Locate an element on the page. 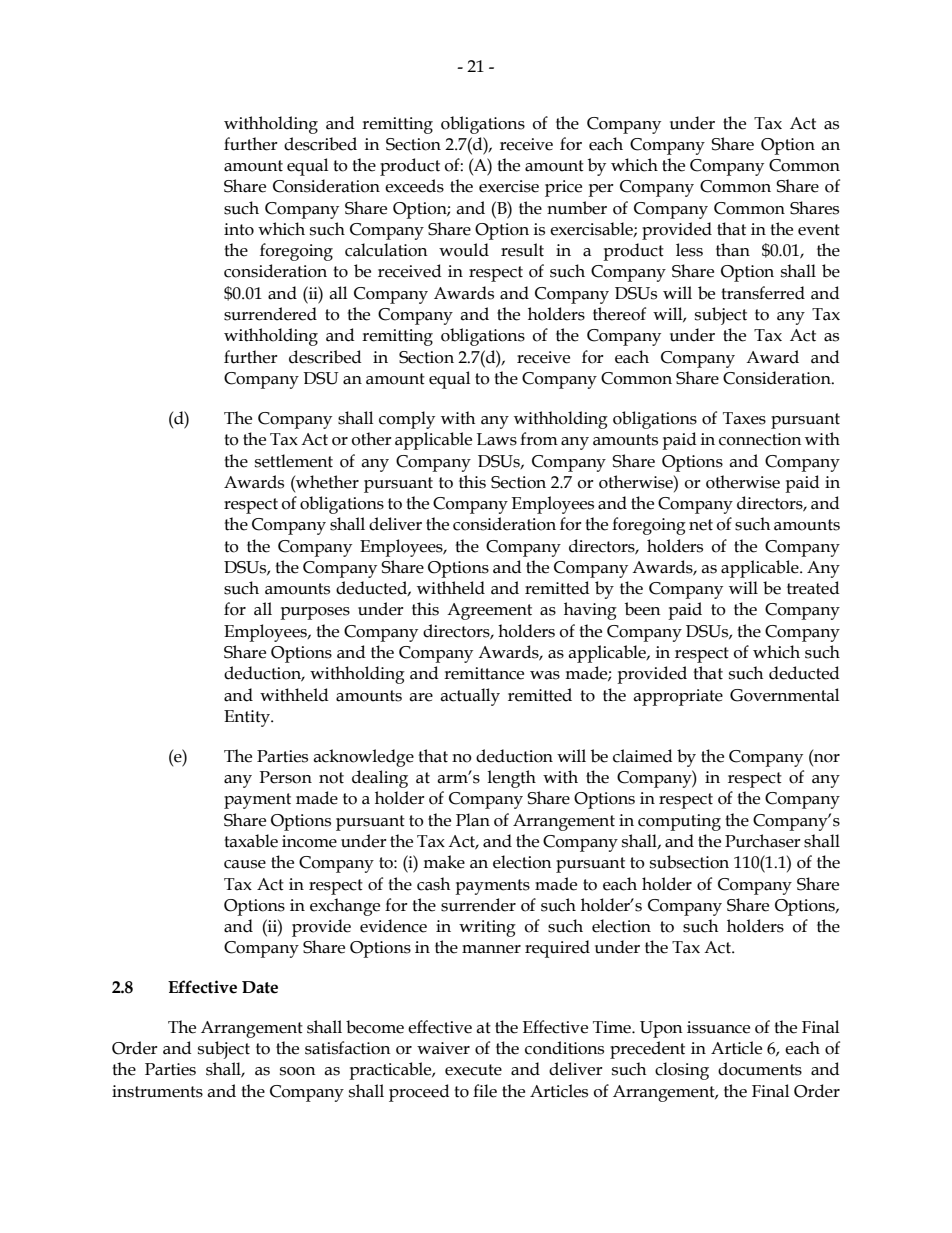 The width and height of the image is (952, 1233). soon is located at coordinates (298, 1071).
